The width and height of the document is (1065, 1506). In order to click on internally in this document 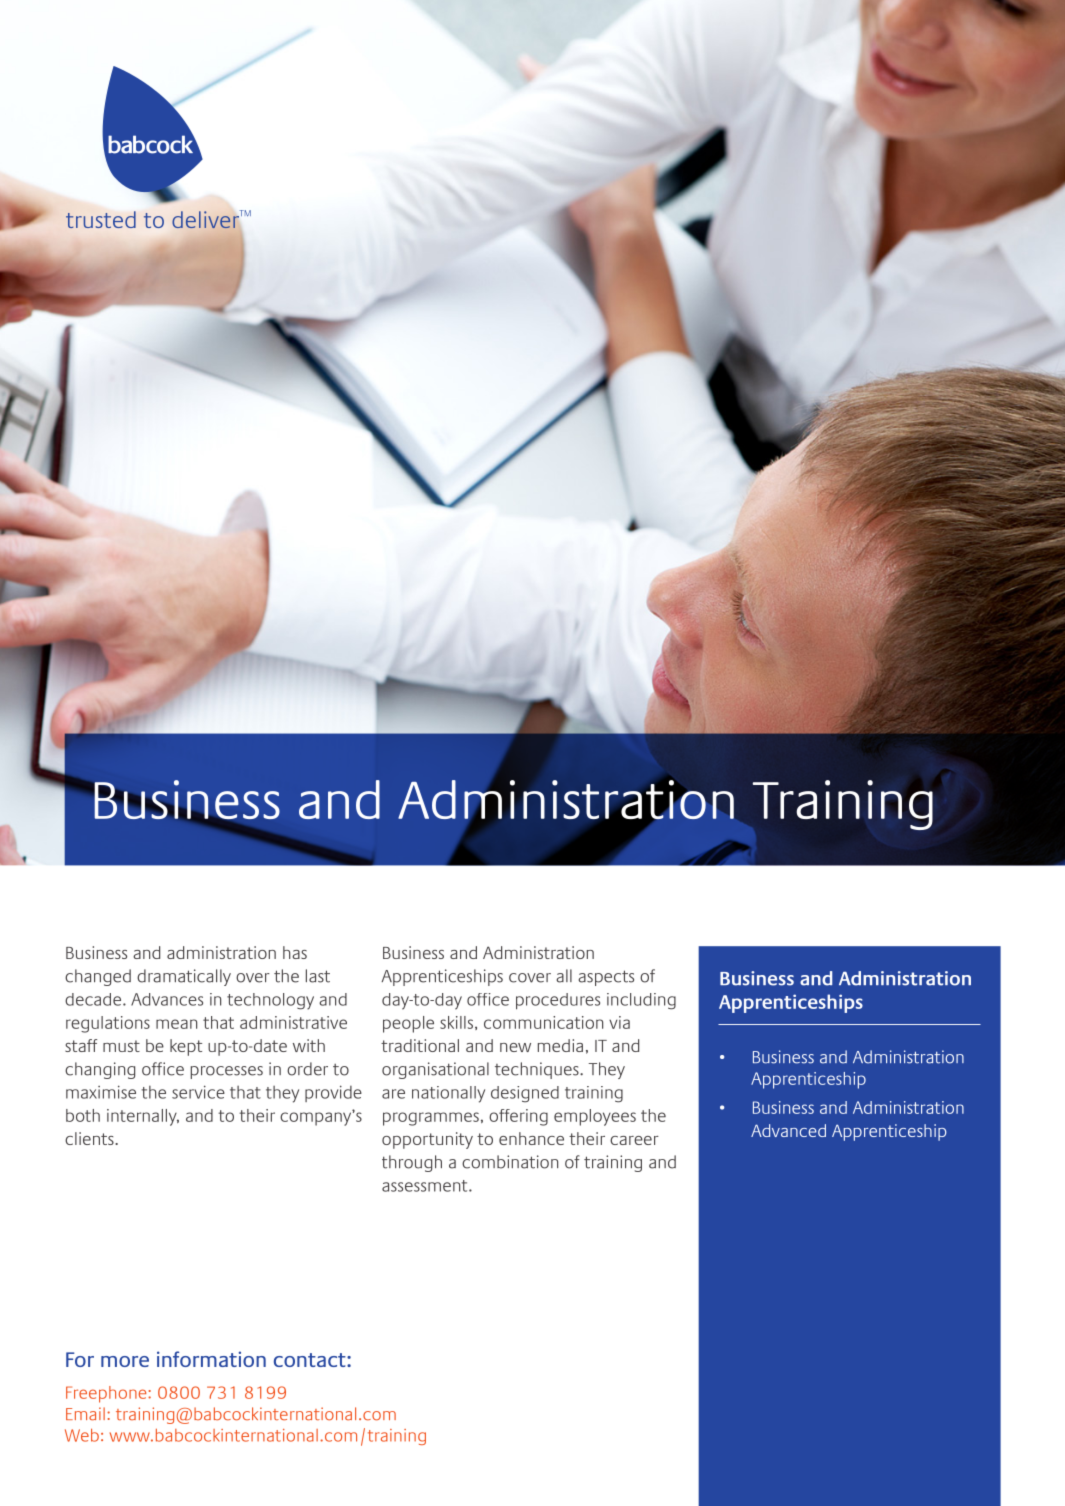, I will do `click(143, 1117)`.
